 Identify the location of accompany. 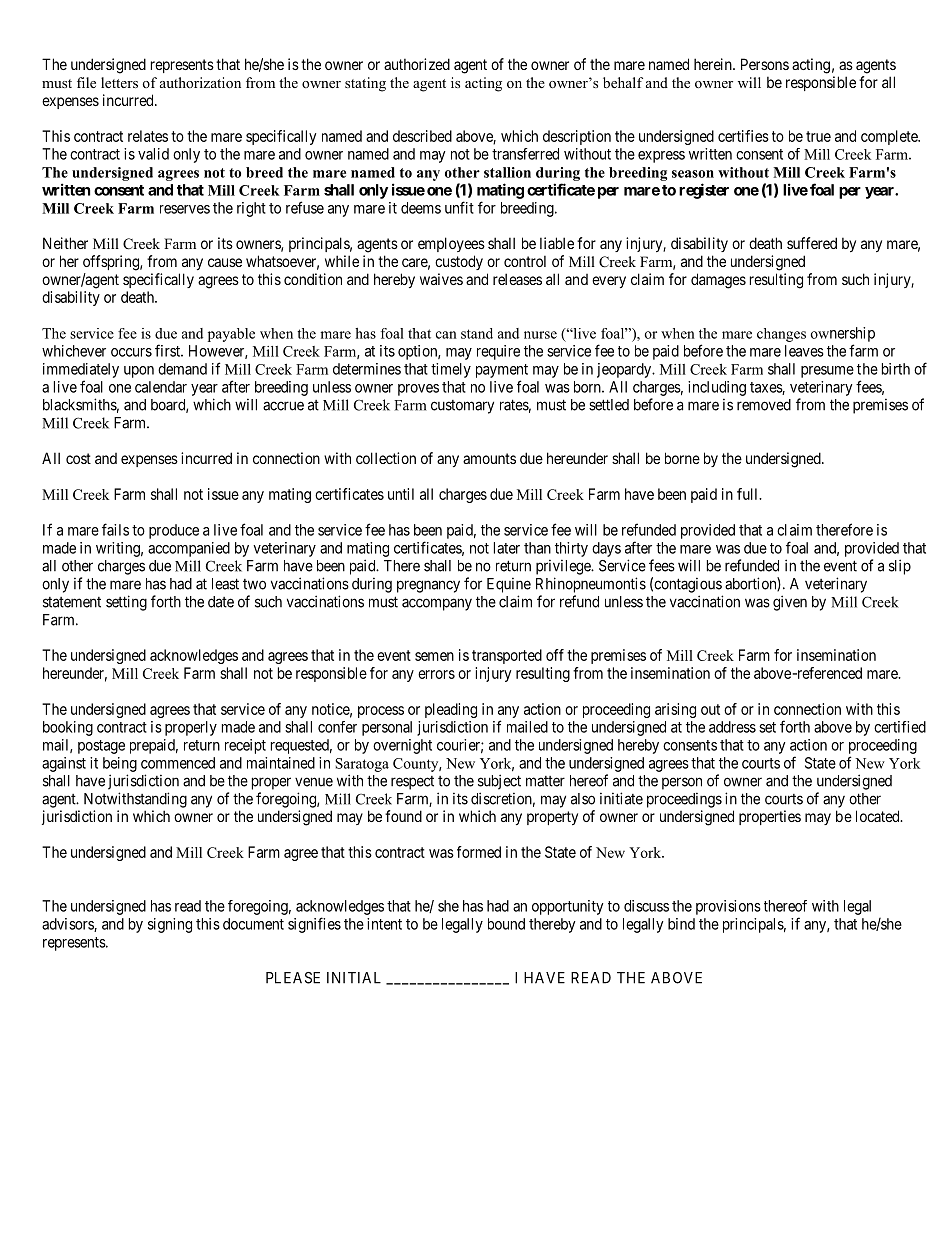
(437, 604).
